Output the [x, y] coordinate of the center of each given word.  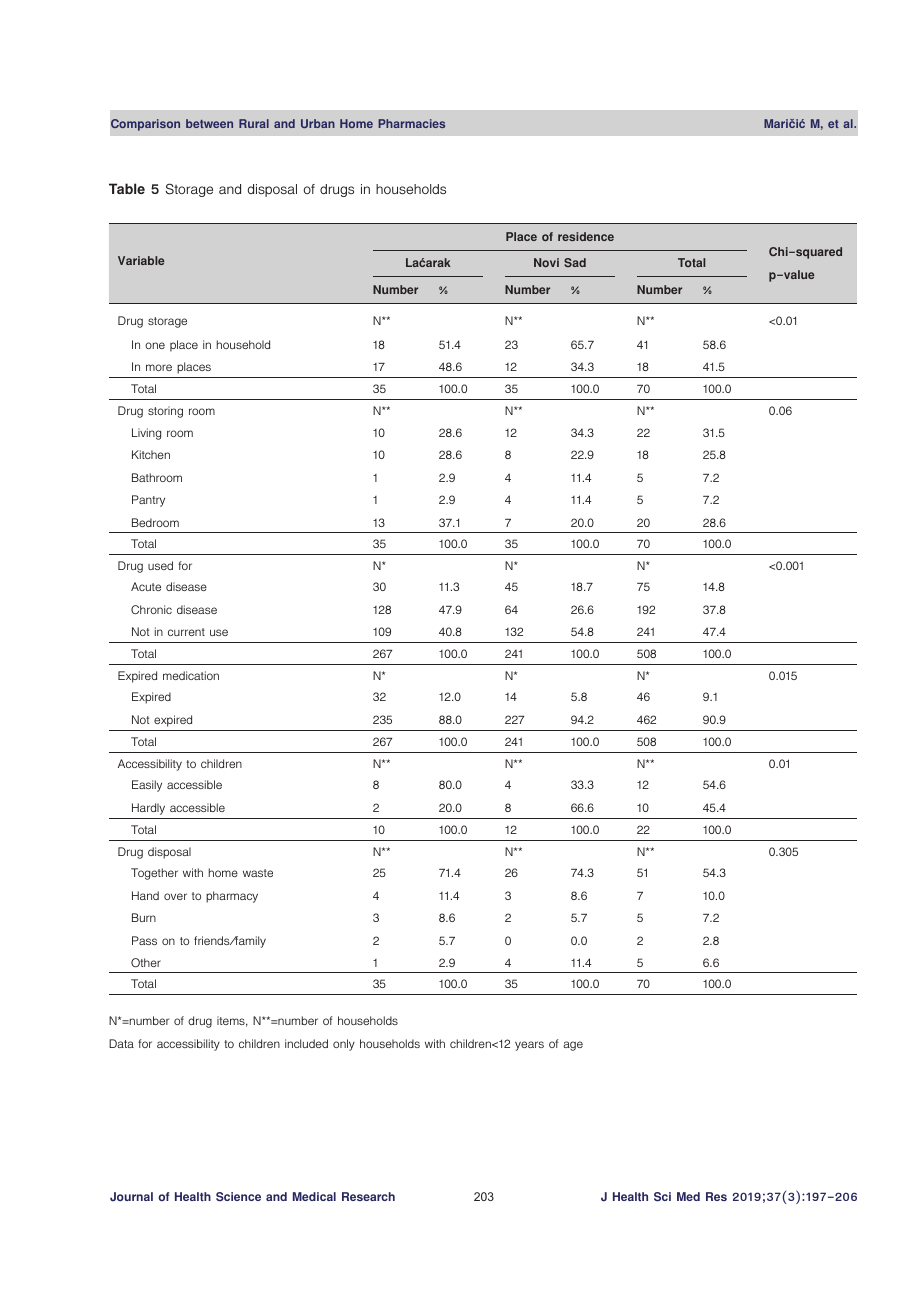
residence [586, 236]
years [529, 1046]
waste [258, 873]
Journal [131, 1196]
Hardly [148, 809]
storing [165, 412]
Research [368, 1196]
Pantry [148, 501]
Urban [318, 123]
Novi [546, 262]
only [344, 1045]
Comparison [145, 125]
